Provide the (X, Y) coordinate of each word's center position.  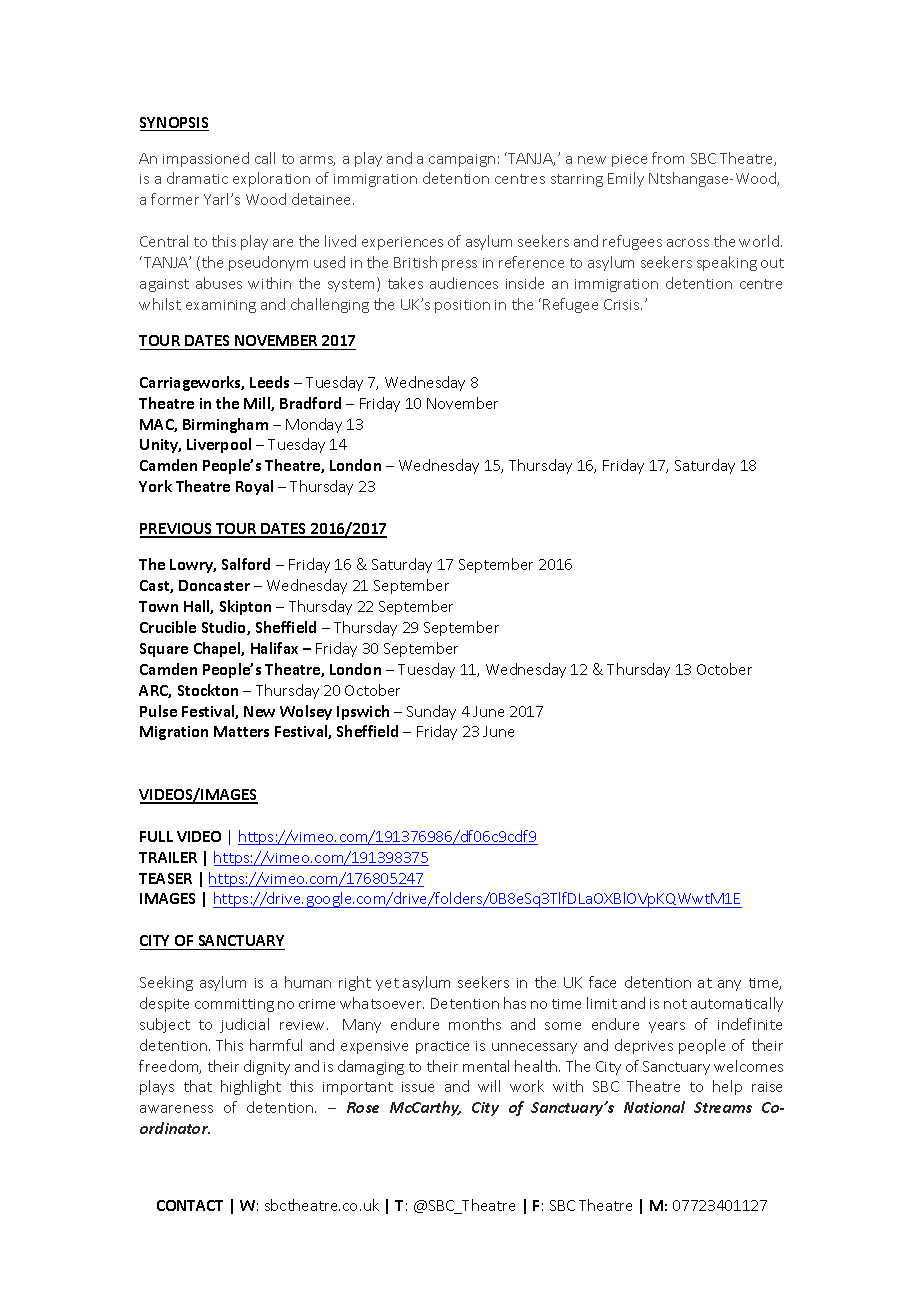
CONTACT (190, 1205)
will (489, 1086)
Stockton (208, 690)
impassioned (206, 159)
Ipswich (363, 712)
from (668, 158)
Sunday (431, 712)
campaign (462, 160)
